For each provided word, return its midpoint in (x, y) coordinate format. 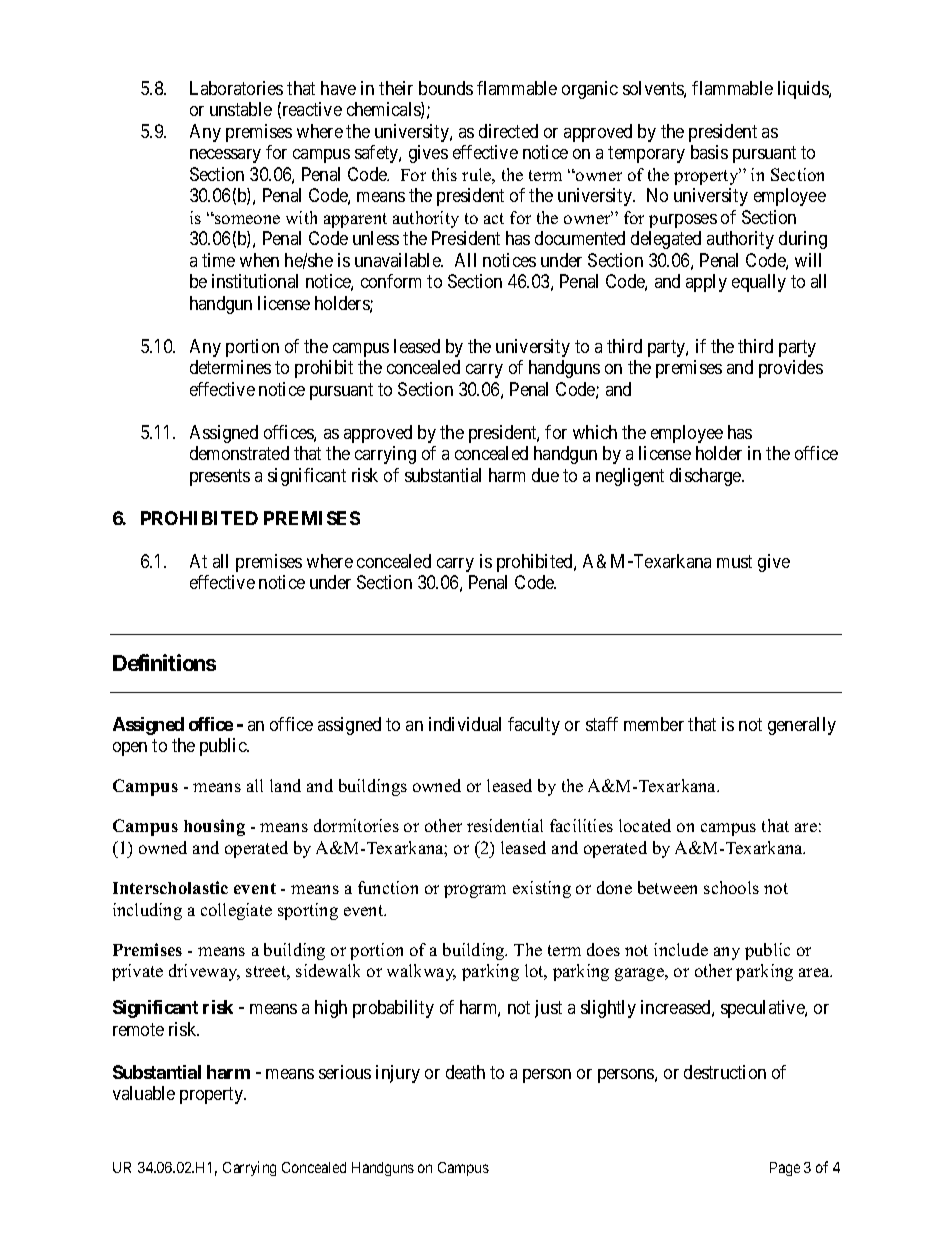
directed (508, 131)
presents (220, 477)
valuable (144, 1093)
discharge (706, 477)
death (465, 1072)
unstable (241, 109)
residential (505, 825)
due (545, 475)
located (645, 825)
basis (709, 152)
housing (214, 827)
